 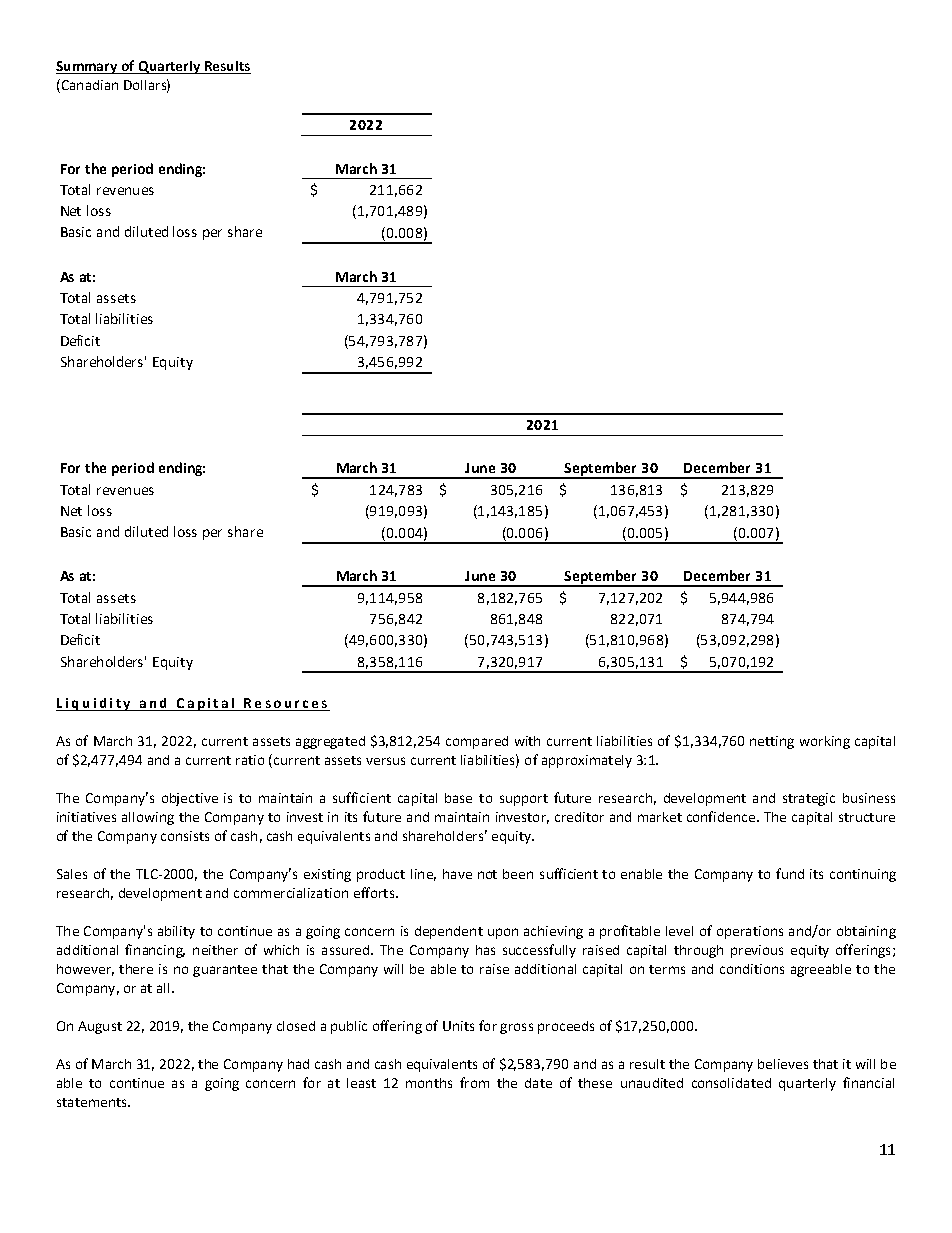 What do you see at coordinates (809, 799) in the screenshot?
I see `strategic` at bounding box center [809, 799].
